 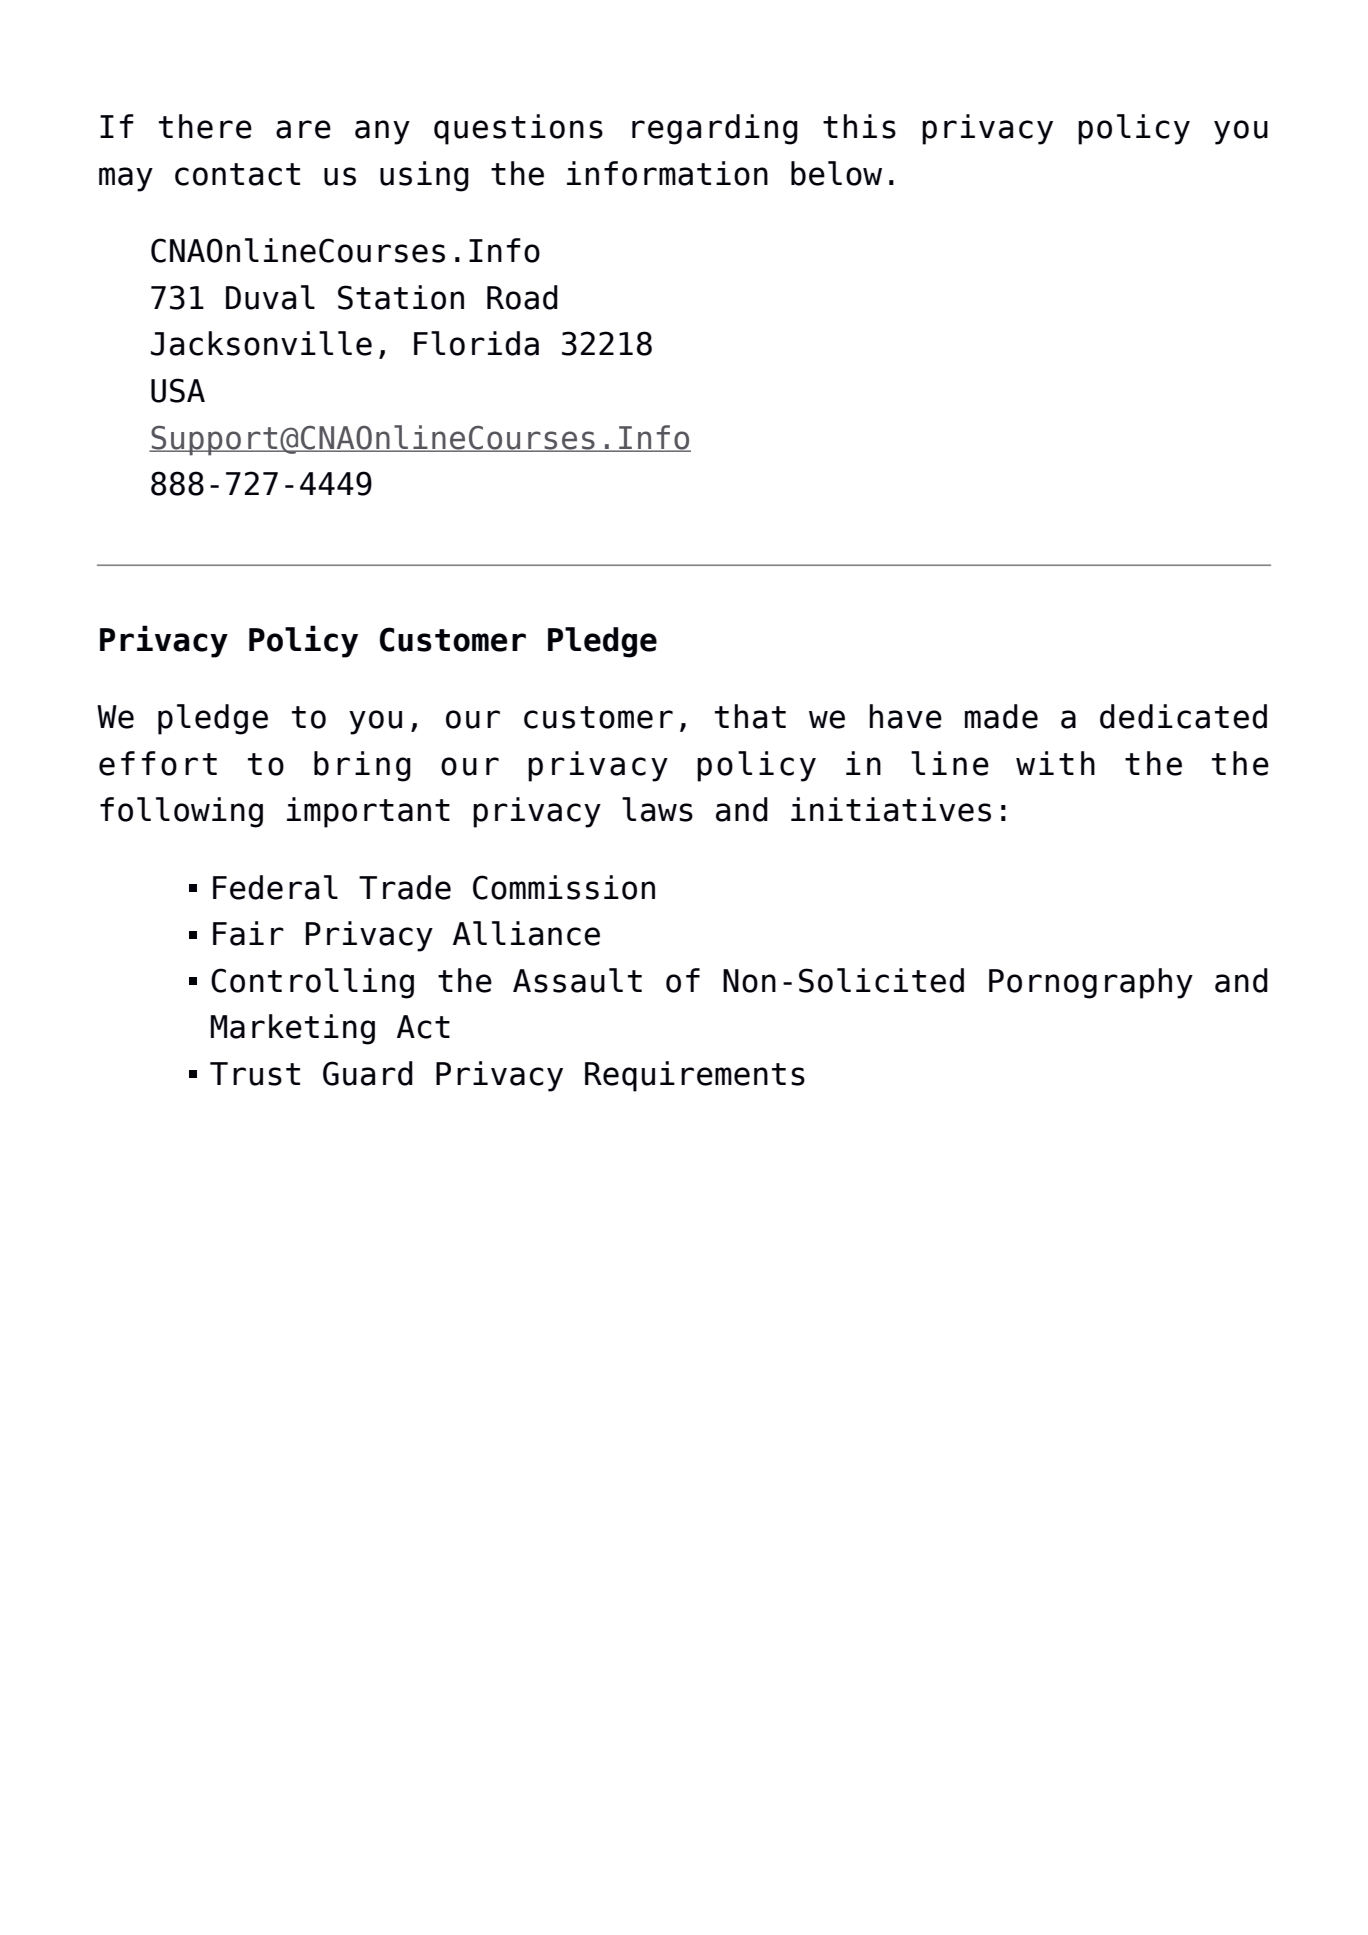 What do you see at coordinates (178, 390) in the document?
I see `USA` at bounding box center [178, 390].
